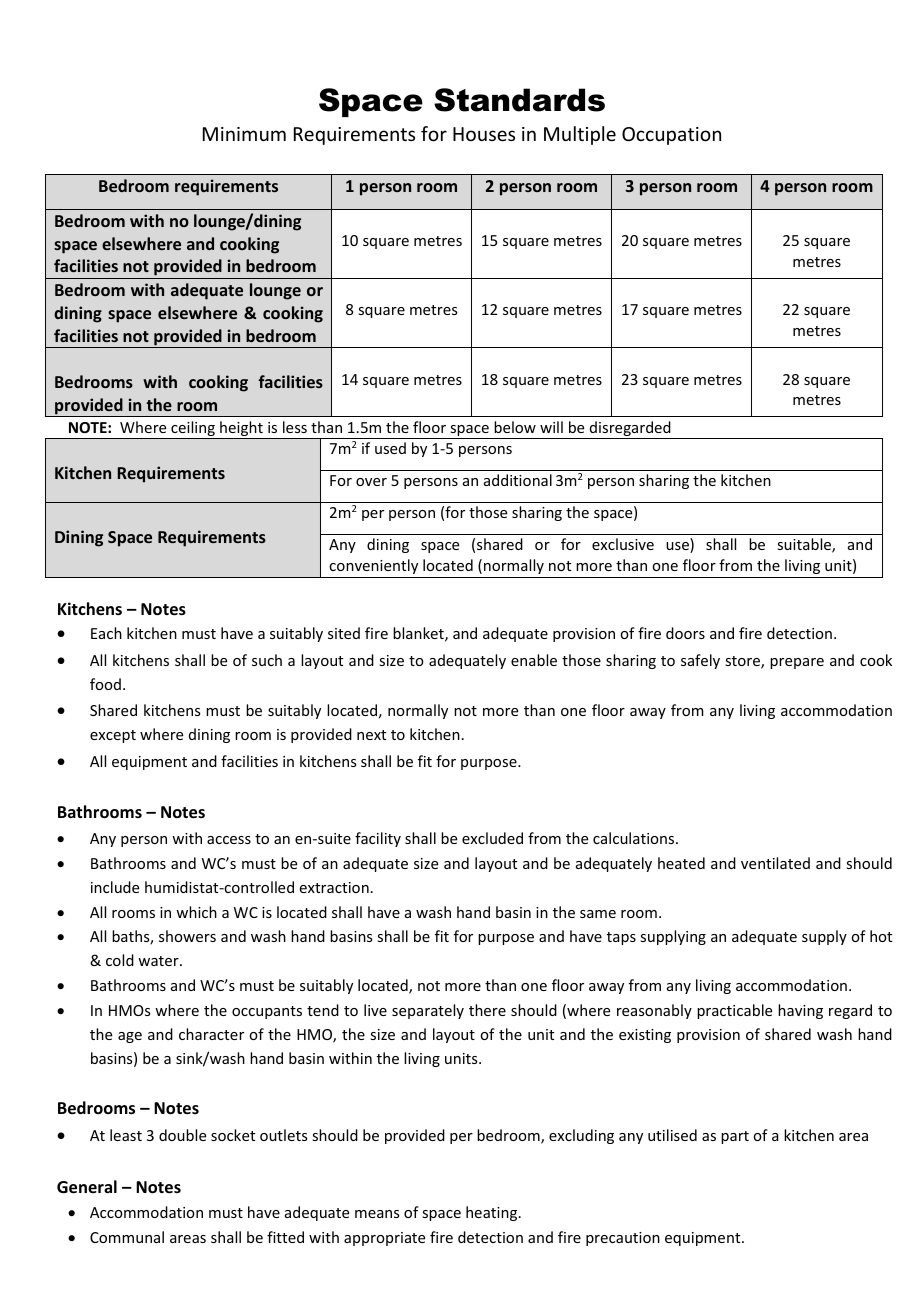  I want to click on ceiling, so click(193, 430).
